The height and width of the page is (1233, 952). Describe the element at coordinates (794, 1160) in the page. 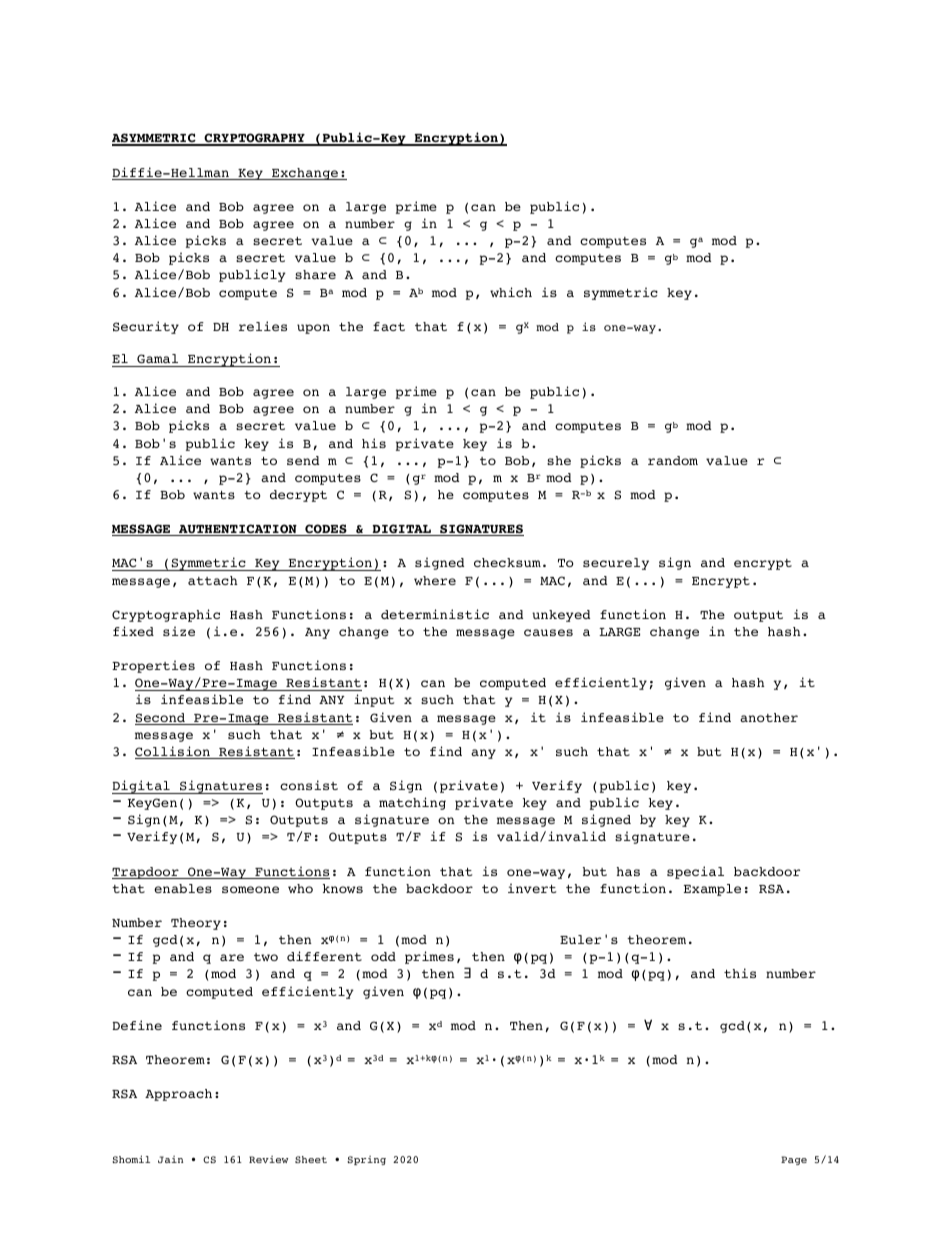

I see `Page` at that location.
